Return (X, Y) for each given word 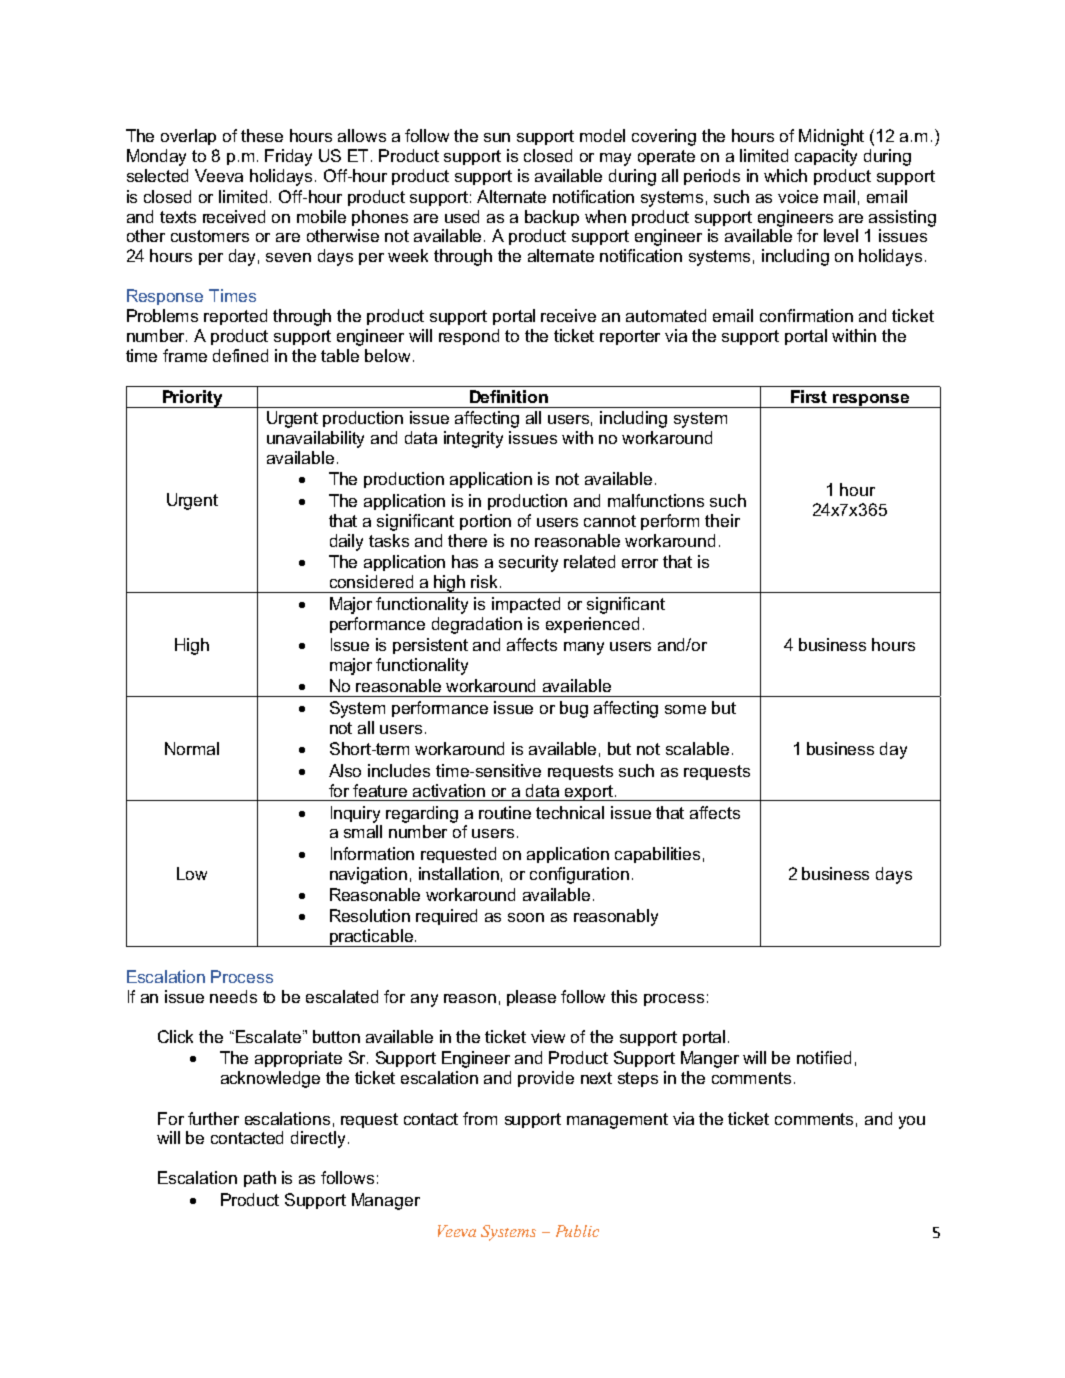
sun (497, 137)
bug (574, 709)
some (685, 709)
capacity (826, 157)
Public (577, 1231)
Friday (288, 157)
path (260, 1179)
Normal (192, 748)
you (912, 1122)
